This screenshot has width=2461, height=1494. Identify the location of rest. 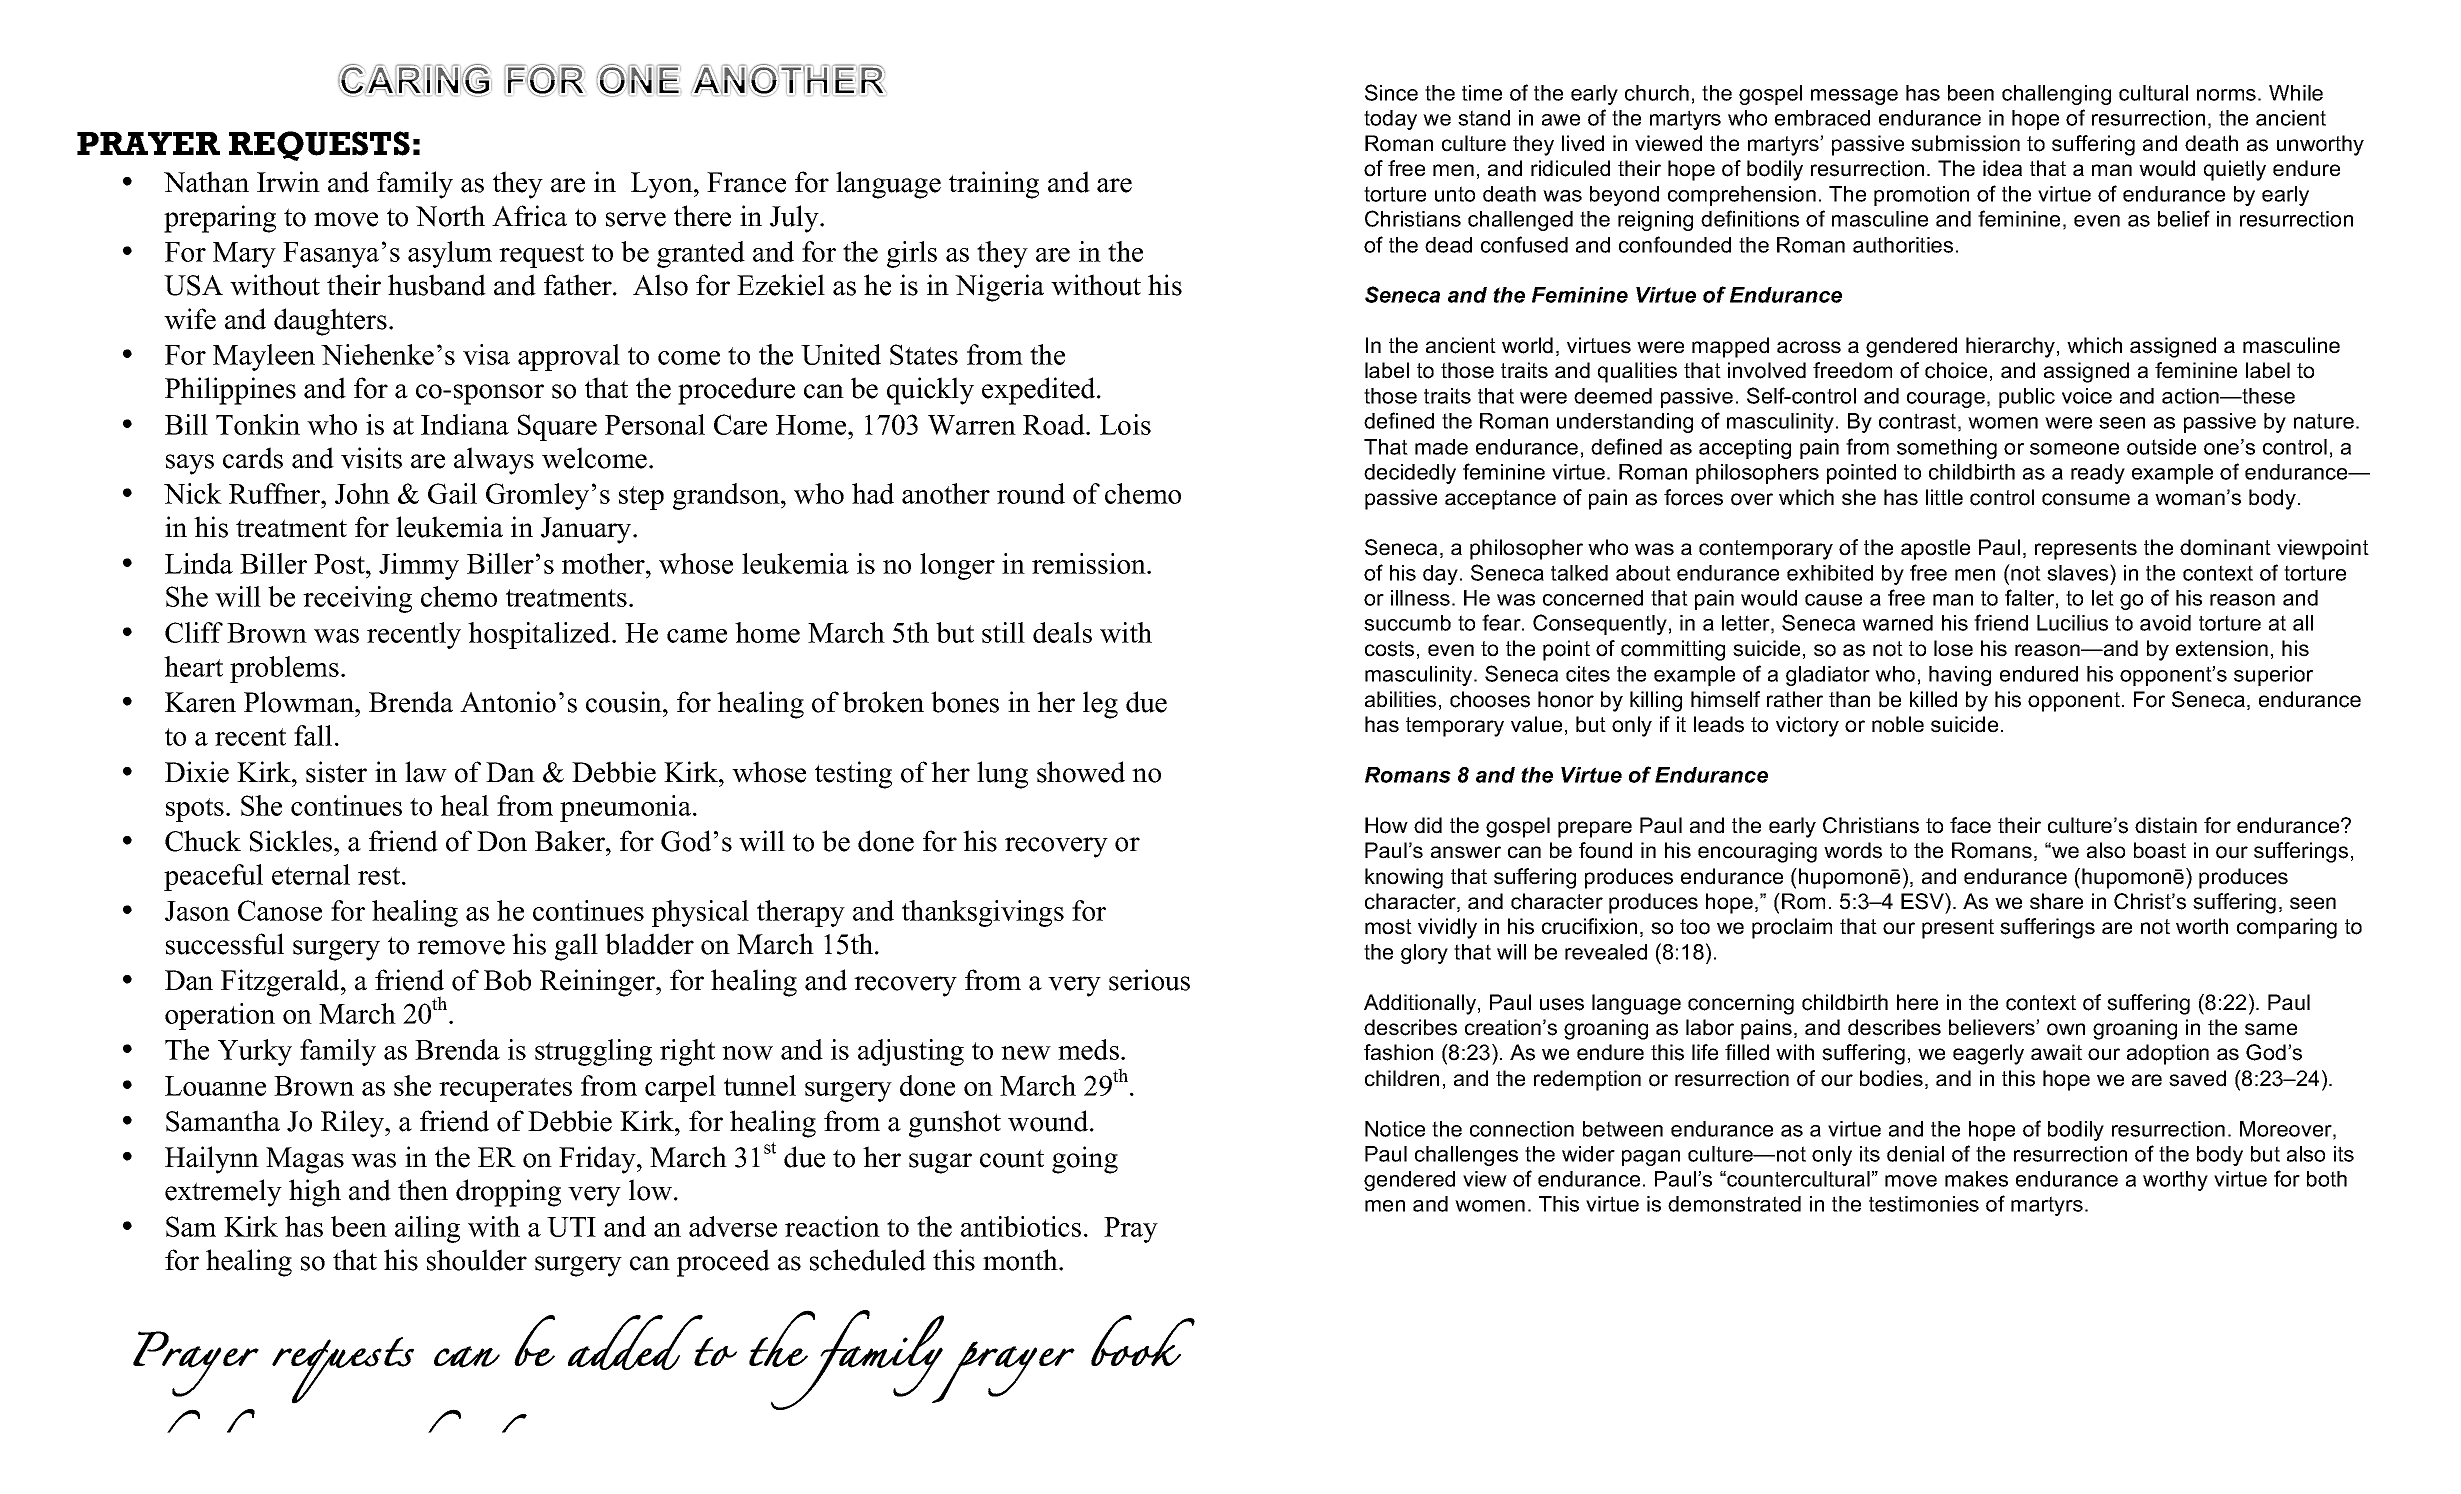
(380, 876).
